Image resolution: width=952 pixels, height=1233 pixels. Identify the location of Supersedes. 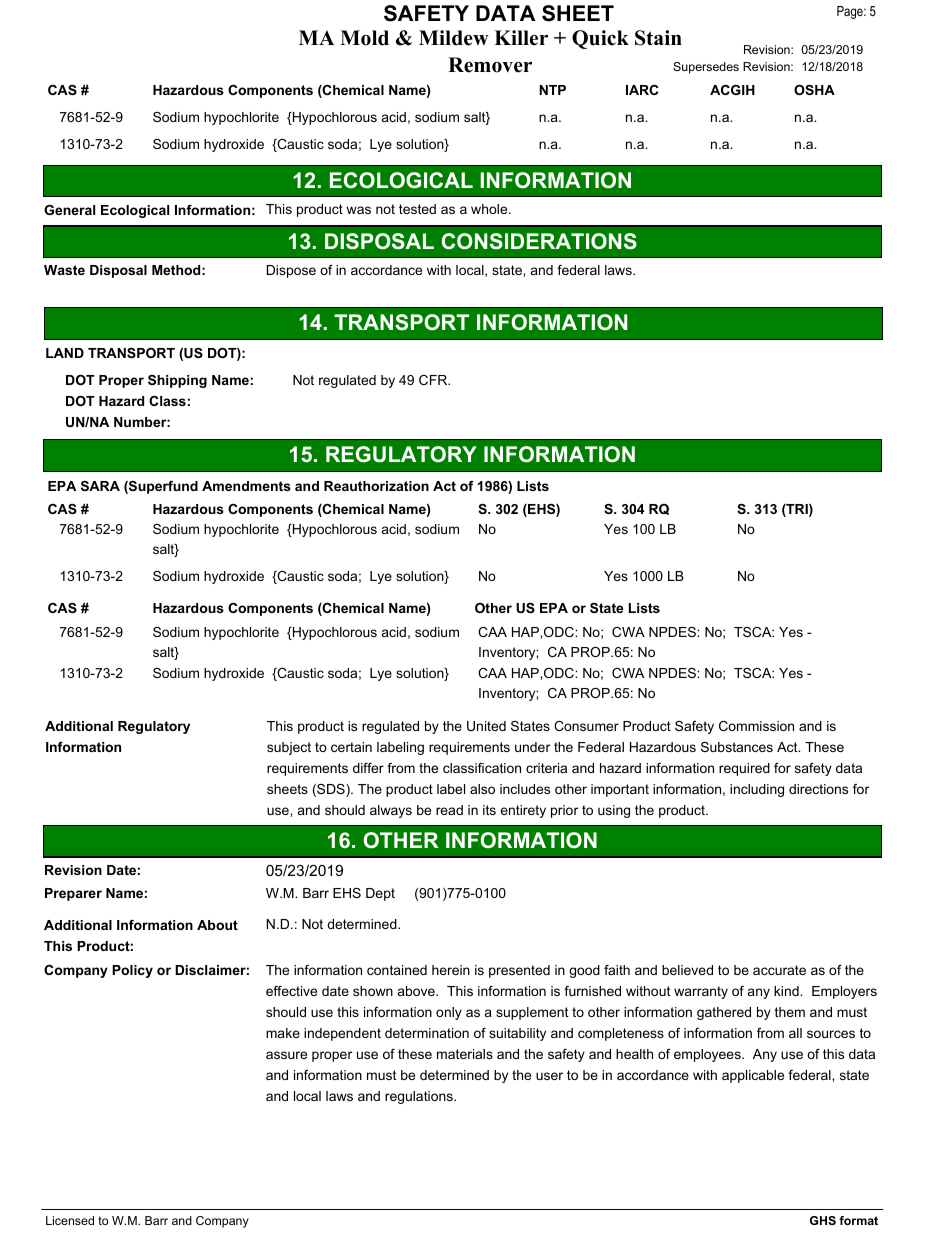
(706, 68).
